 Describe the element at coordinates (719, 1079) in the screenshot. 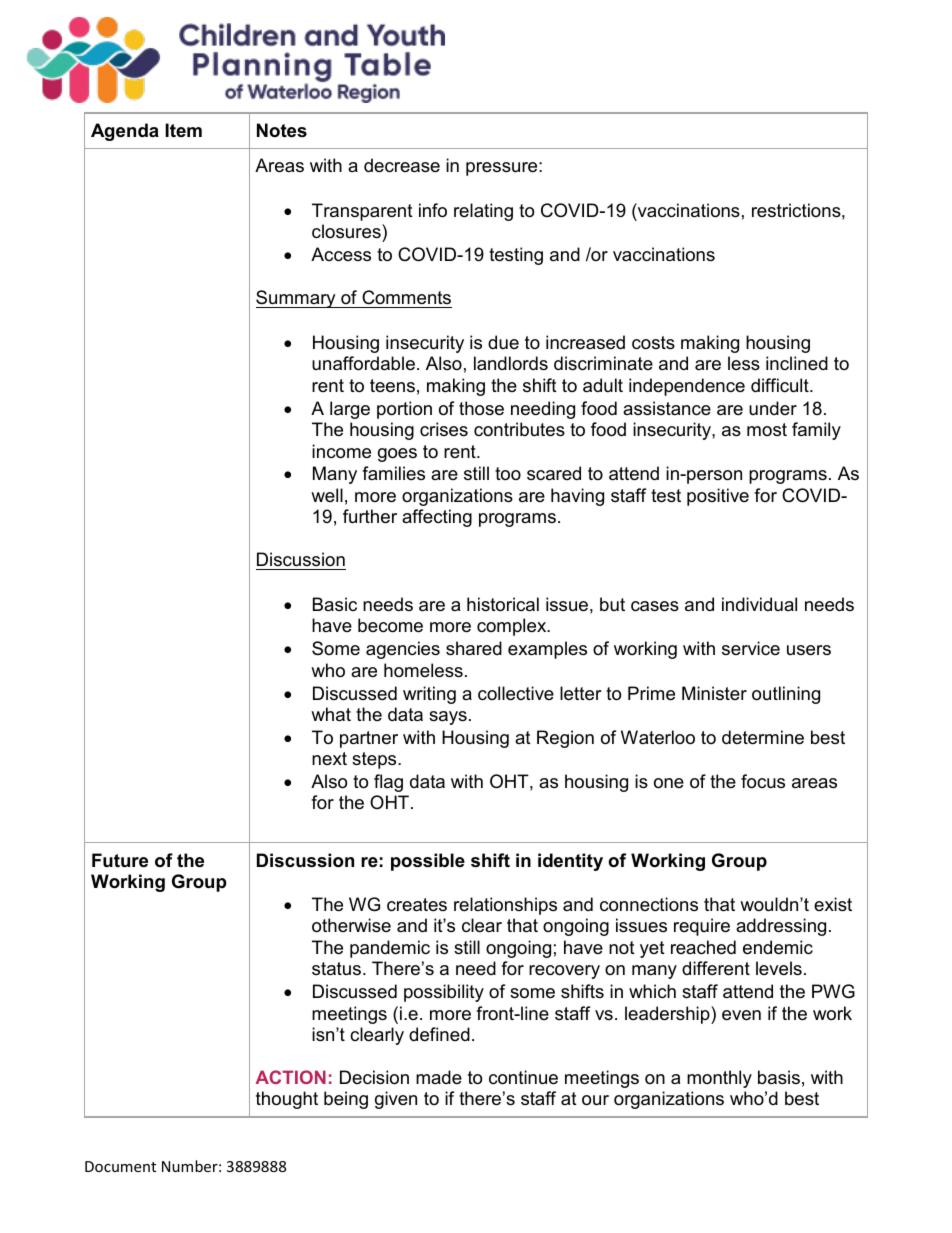

I see `monthly` at that location.
